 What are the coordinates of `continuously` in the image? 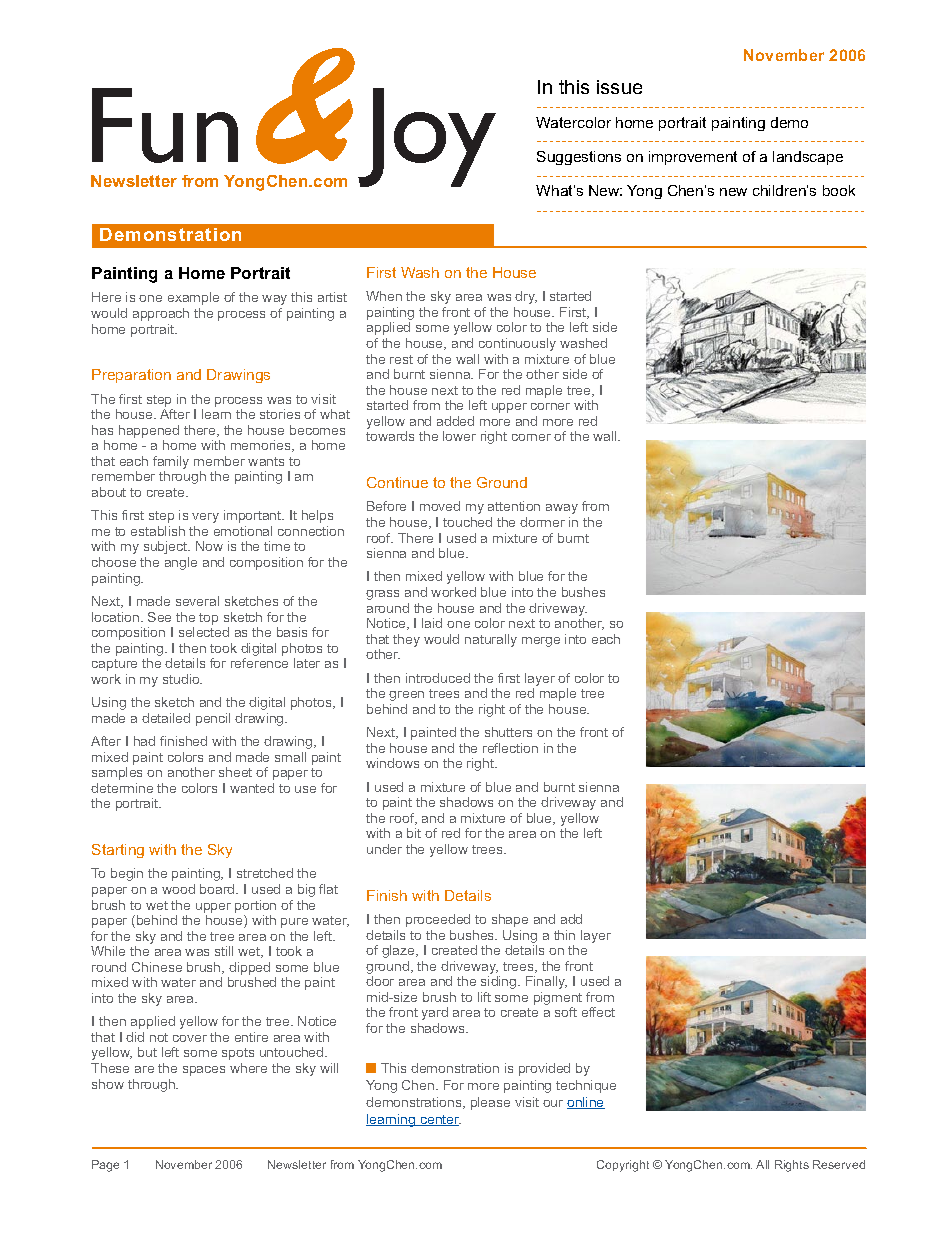 It's located at (517, 344).
